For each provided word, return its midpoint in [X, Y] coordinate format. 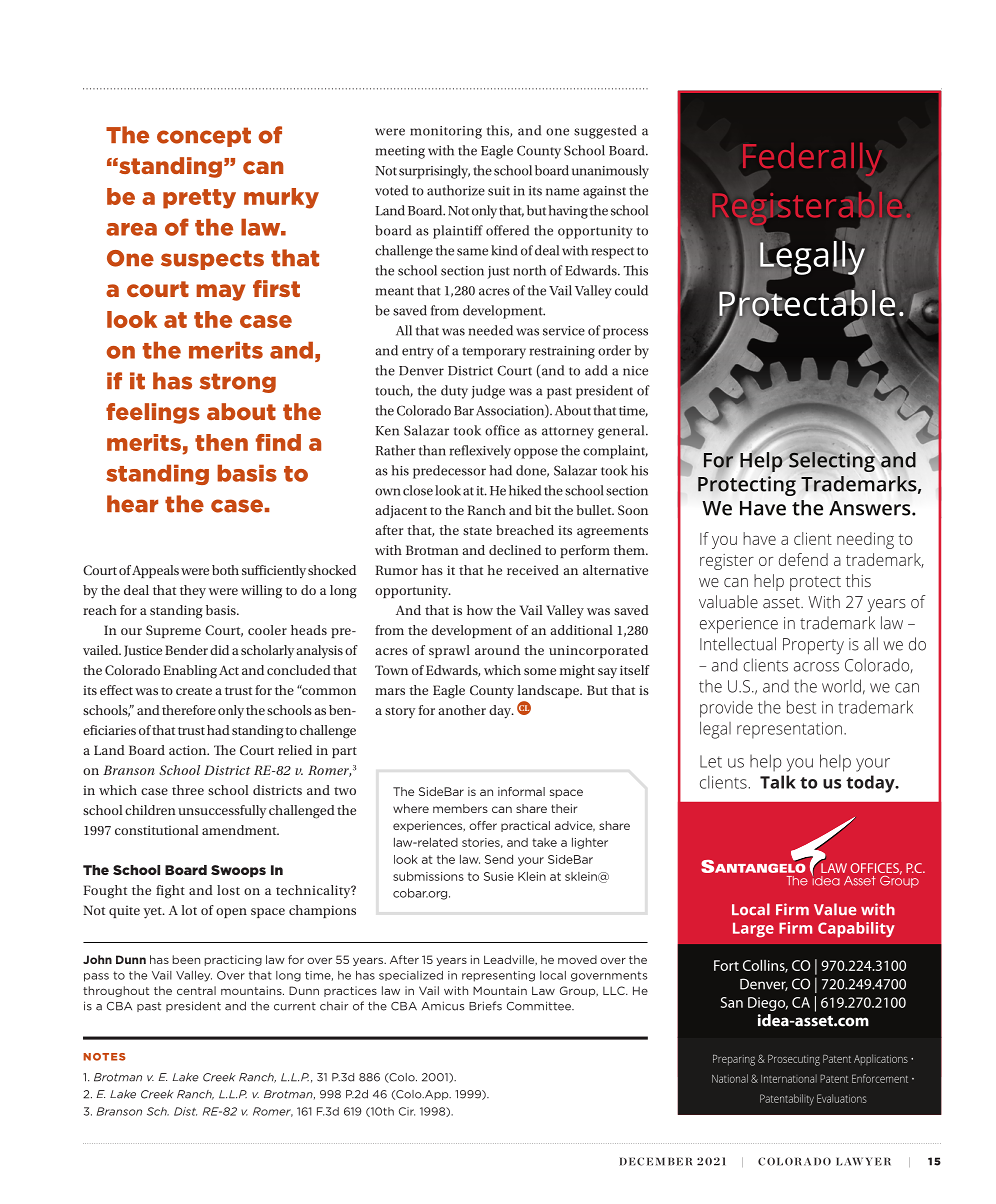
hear [132, 504]
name [562, 192]
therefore [189, 710]
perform [585, 551]
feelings [153, 413]
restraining [562, 352]
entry [417, 353]
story [400, 712]
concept [204, 137]
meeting [400, 152]
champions [322, 911]
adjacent [401, 512]
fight [170, 892]
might [577, 672]
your [531, 861]
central [196, 990]
